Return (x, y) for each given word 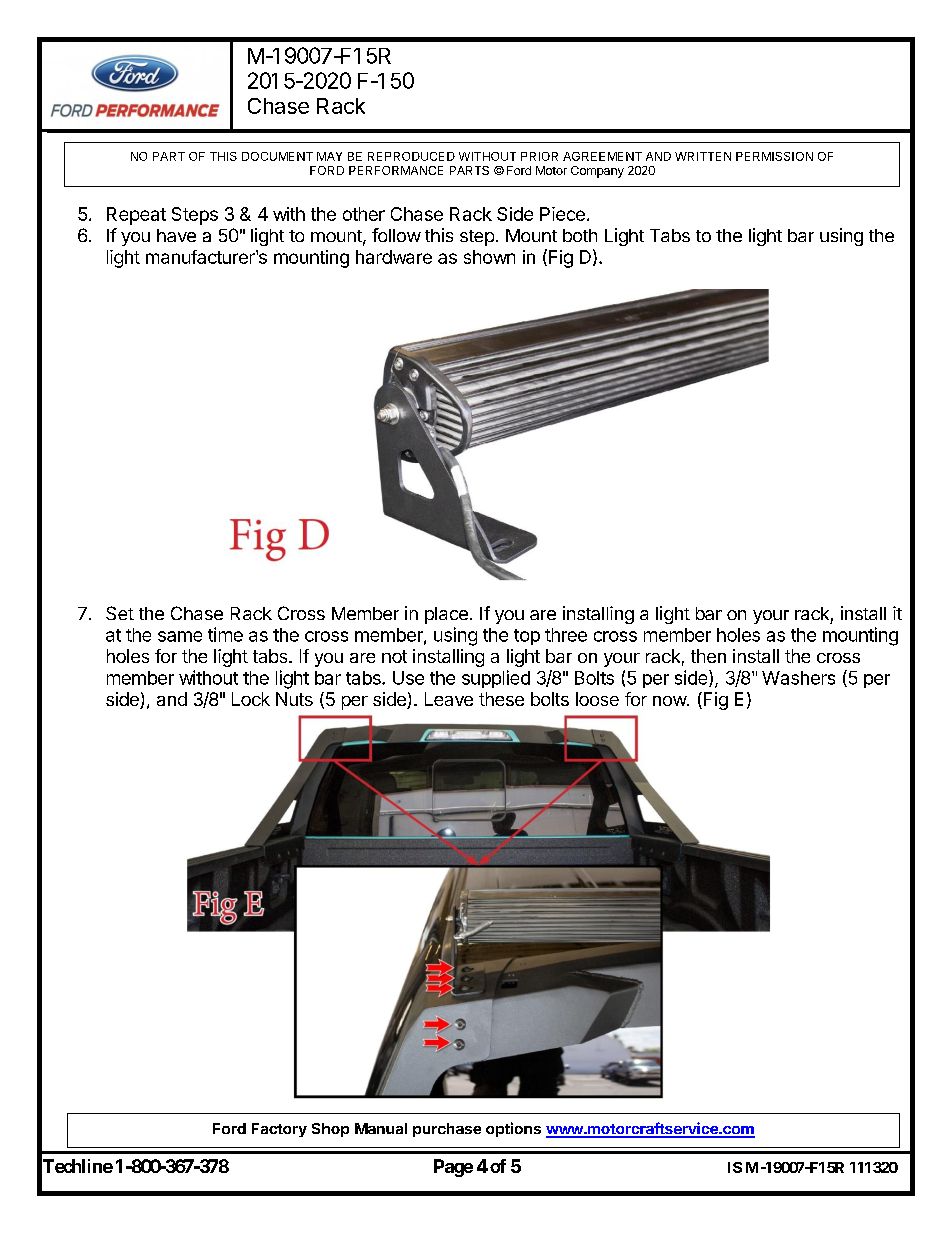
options (513, 1129)
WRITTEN (703, 156)
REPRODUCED (411, 156)
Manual (381, 1128)
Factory (279, 1130)
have (176, 235)
